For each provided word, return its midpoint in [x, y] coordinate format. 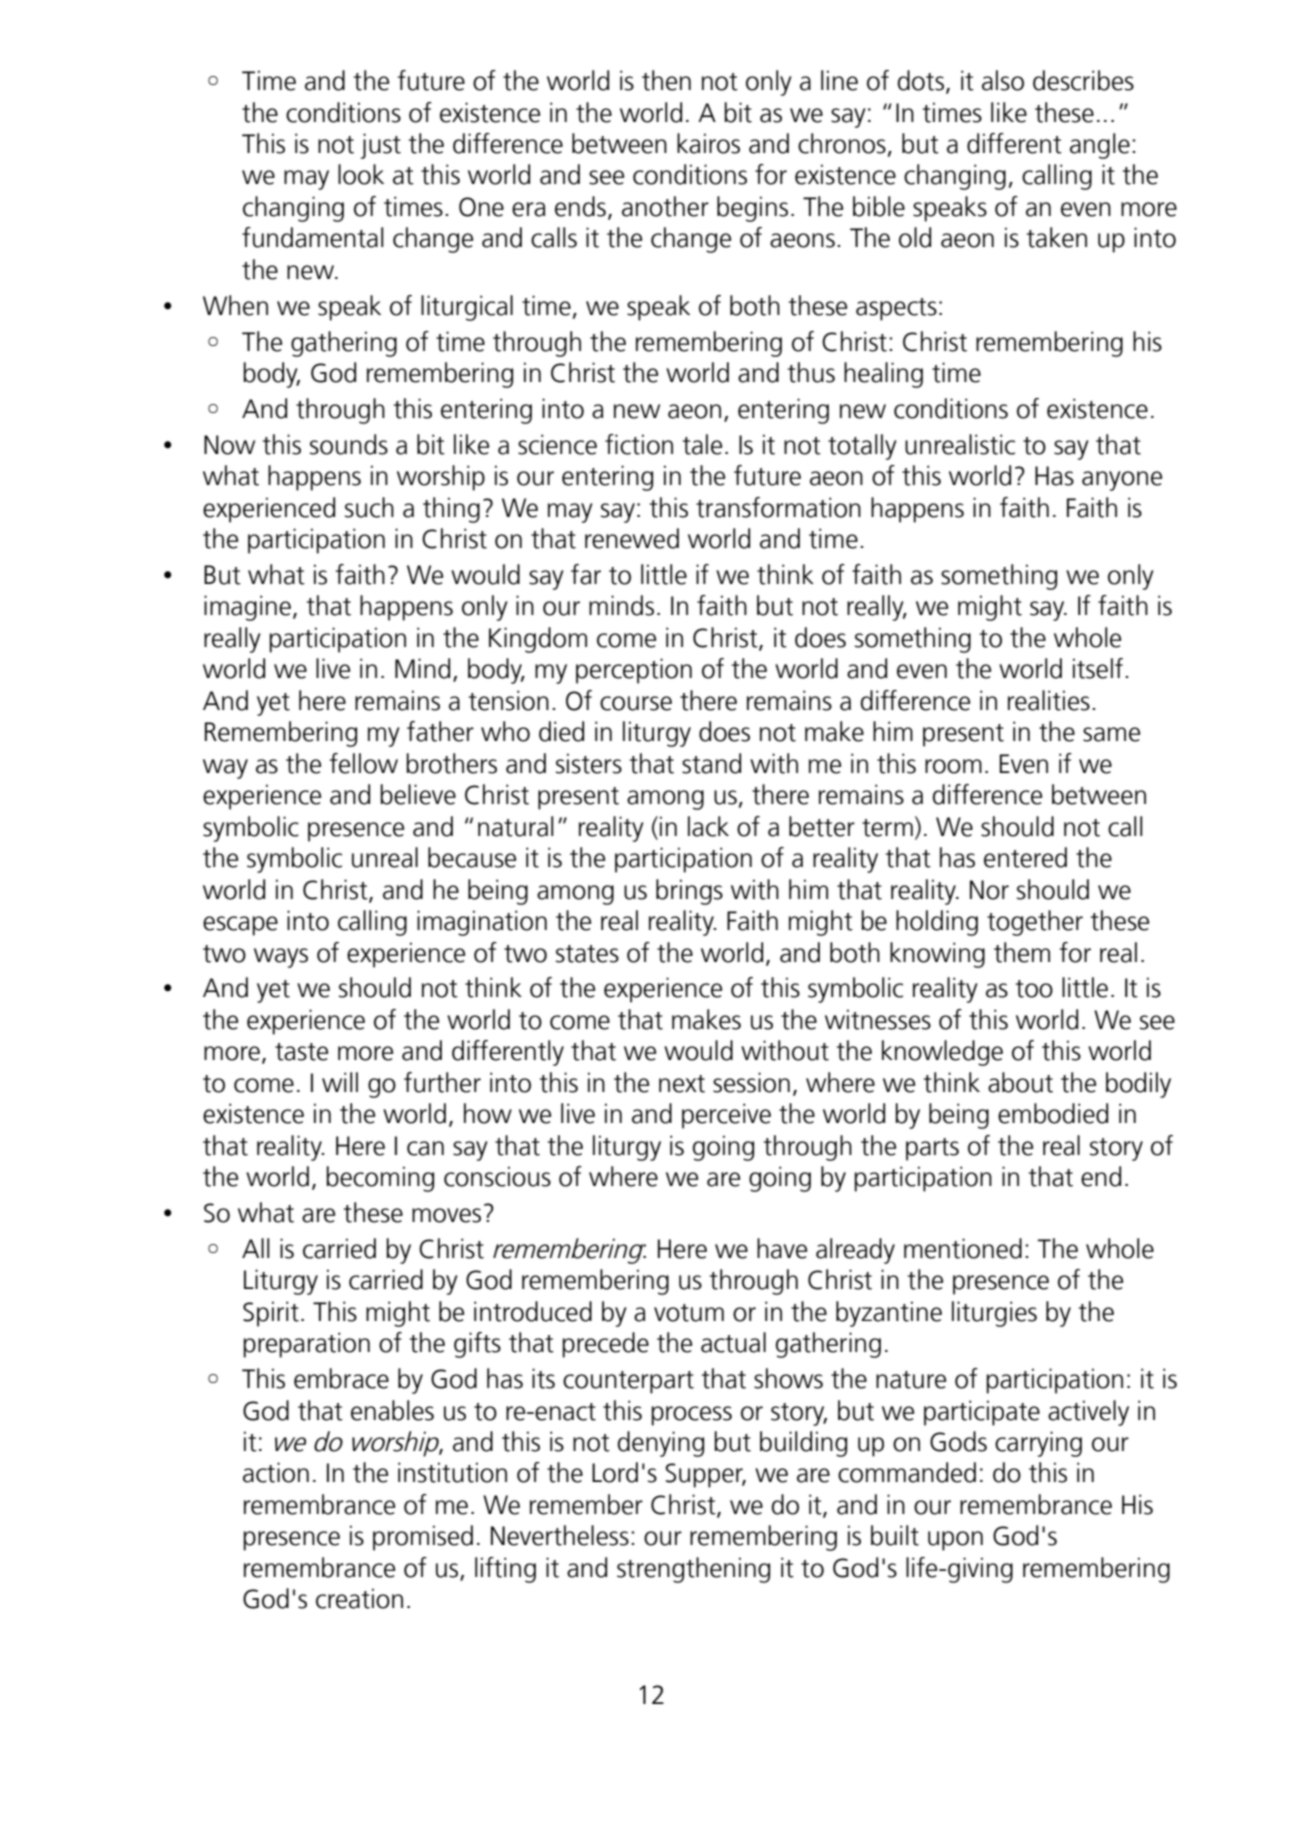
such [369, 507]
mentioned [963, 1248]
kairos [708, 143]
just [381, 146]
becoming [380, 1179]
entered [1025, 857]
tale [702, 444]
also [1003, 80]
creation [359, 1598]
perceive [726, 1116]
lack [708, 826]
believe [418, 794]
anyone [1122, 481]
